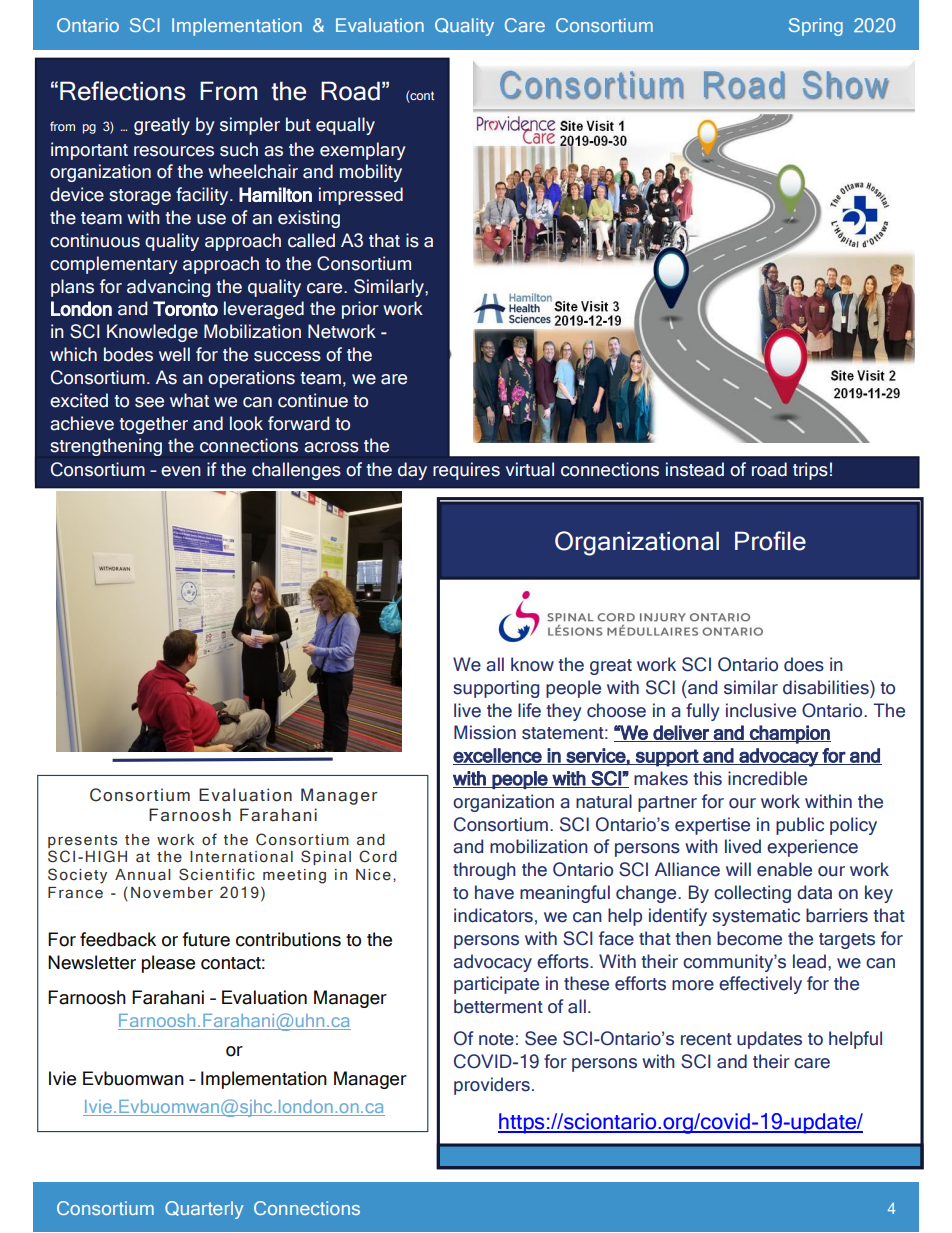  What do you see at coordinates (789, 734) in the document?
I see `champion` at bounding box center [789, 734].
